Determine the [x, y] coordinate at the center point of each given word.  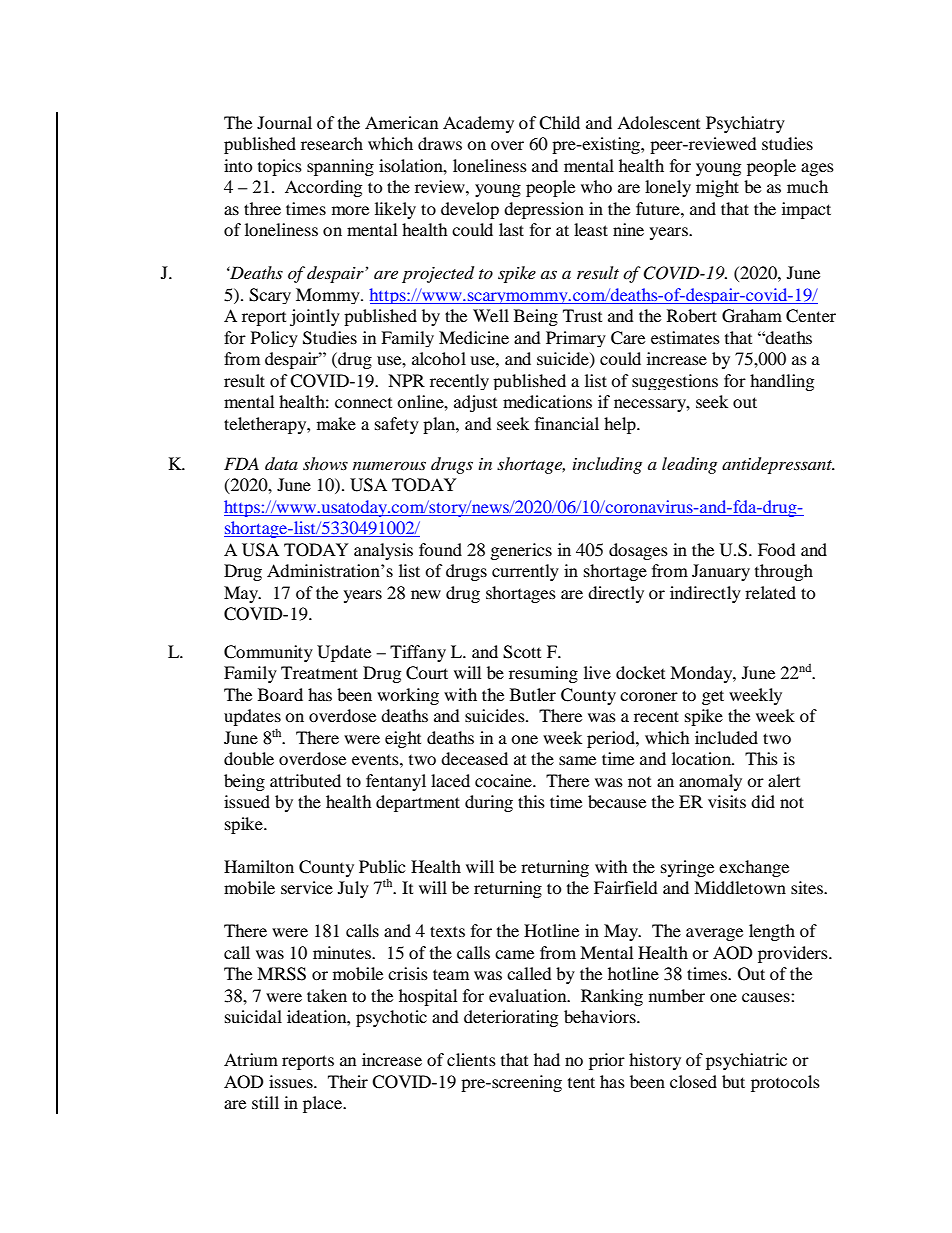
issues [292, 1081]
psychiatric [746, 1061]
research [332, 143]
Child [559, 123]
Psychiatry [745, 124]
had [547, 1059]
